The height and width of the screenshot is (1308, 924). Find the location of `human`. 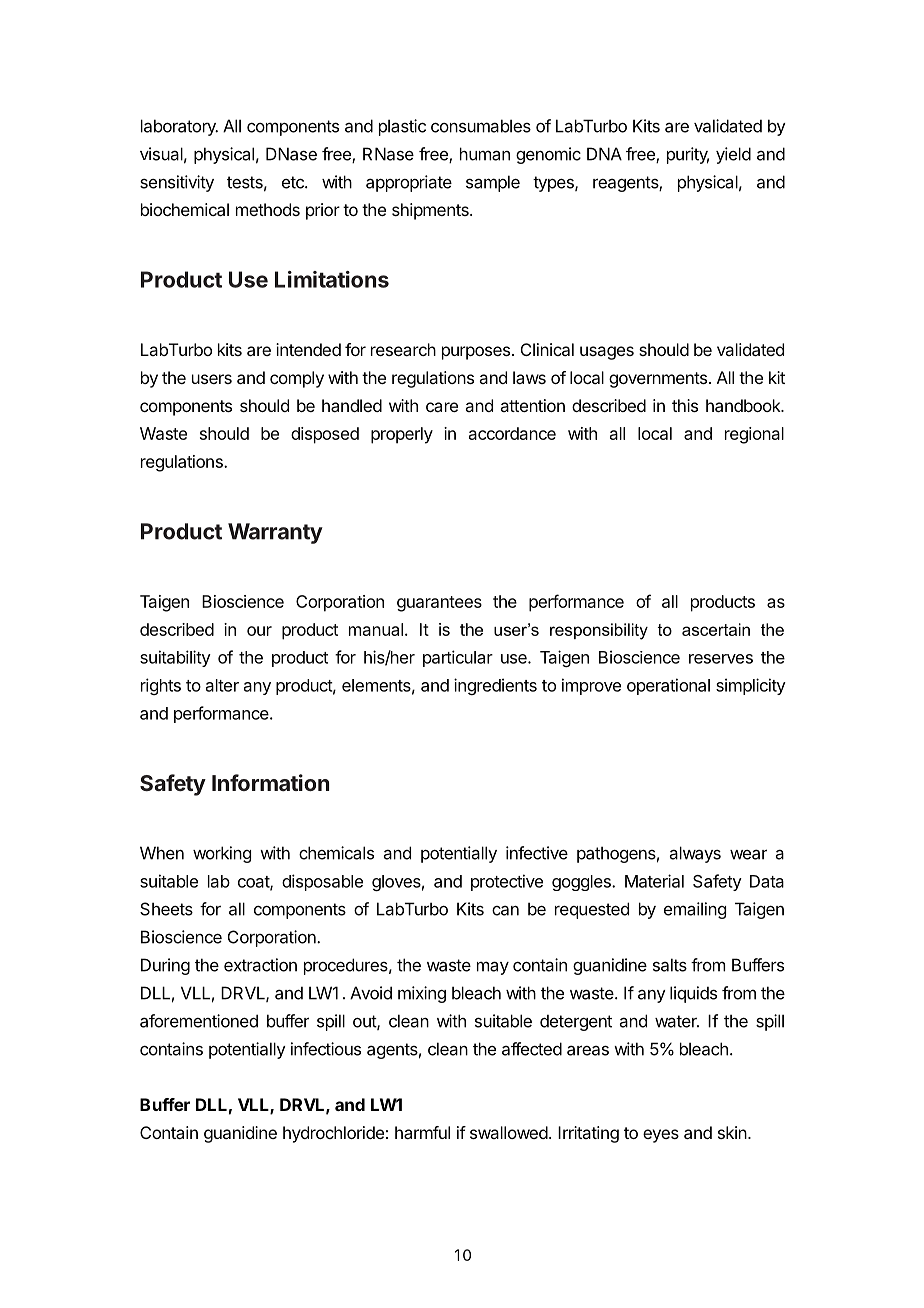

human is located at coordinates (485, 154).
